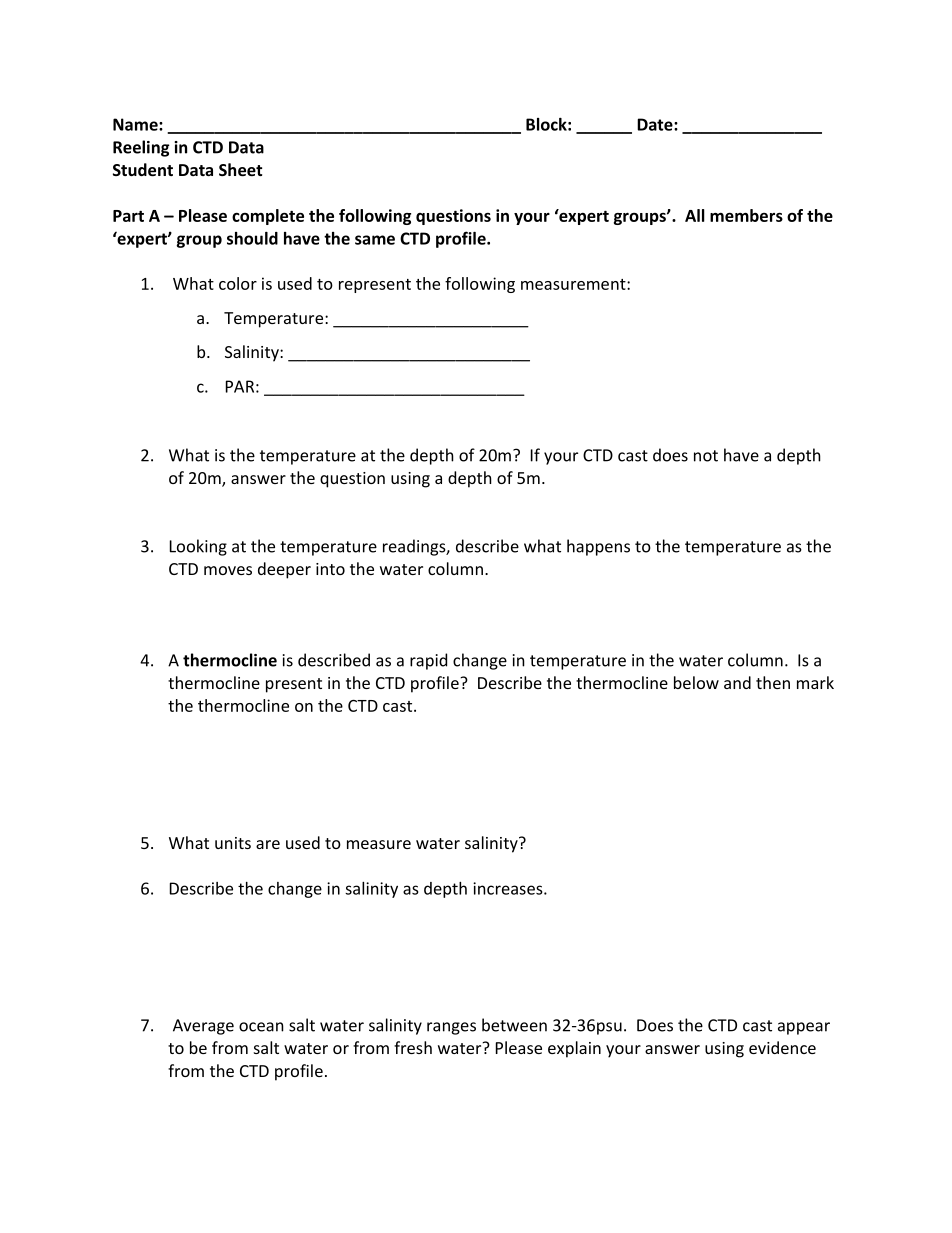  I want to click on same, so click(375, 240).
